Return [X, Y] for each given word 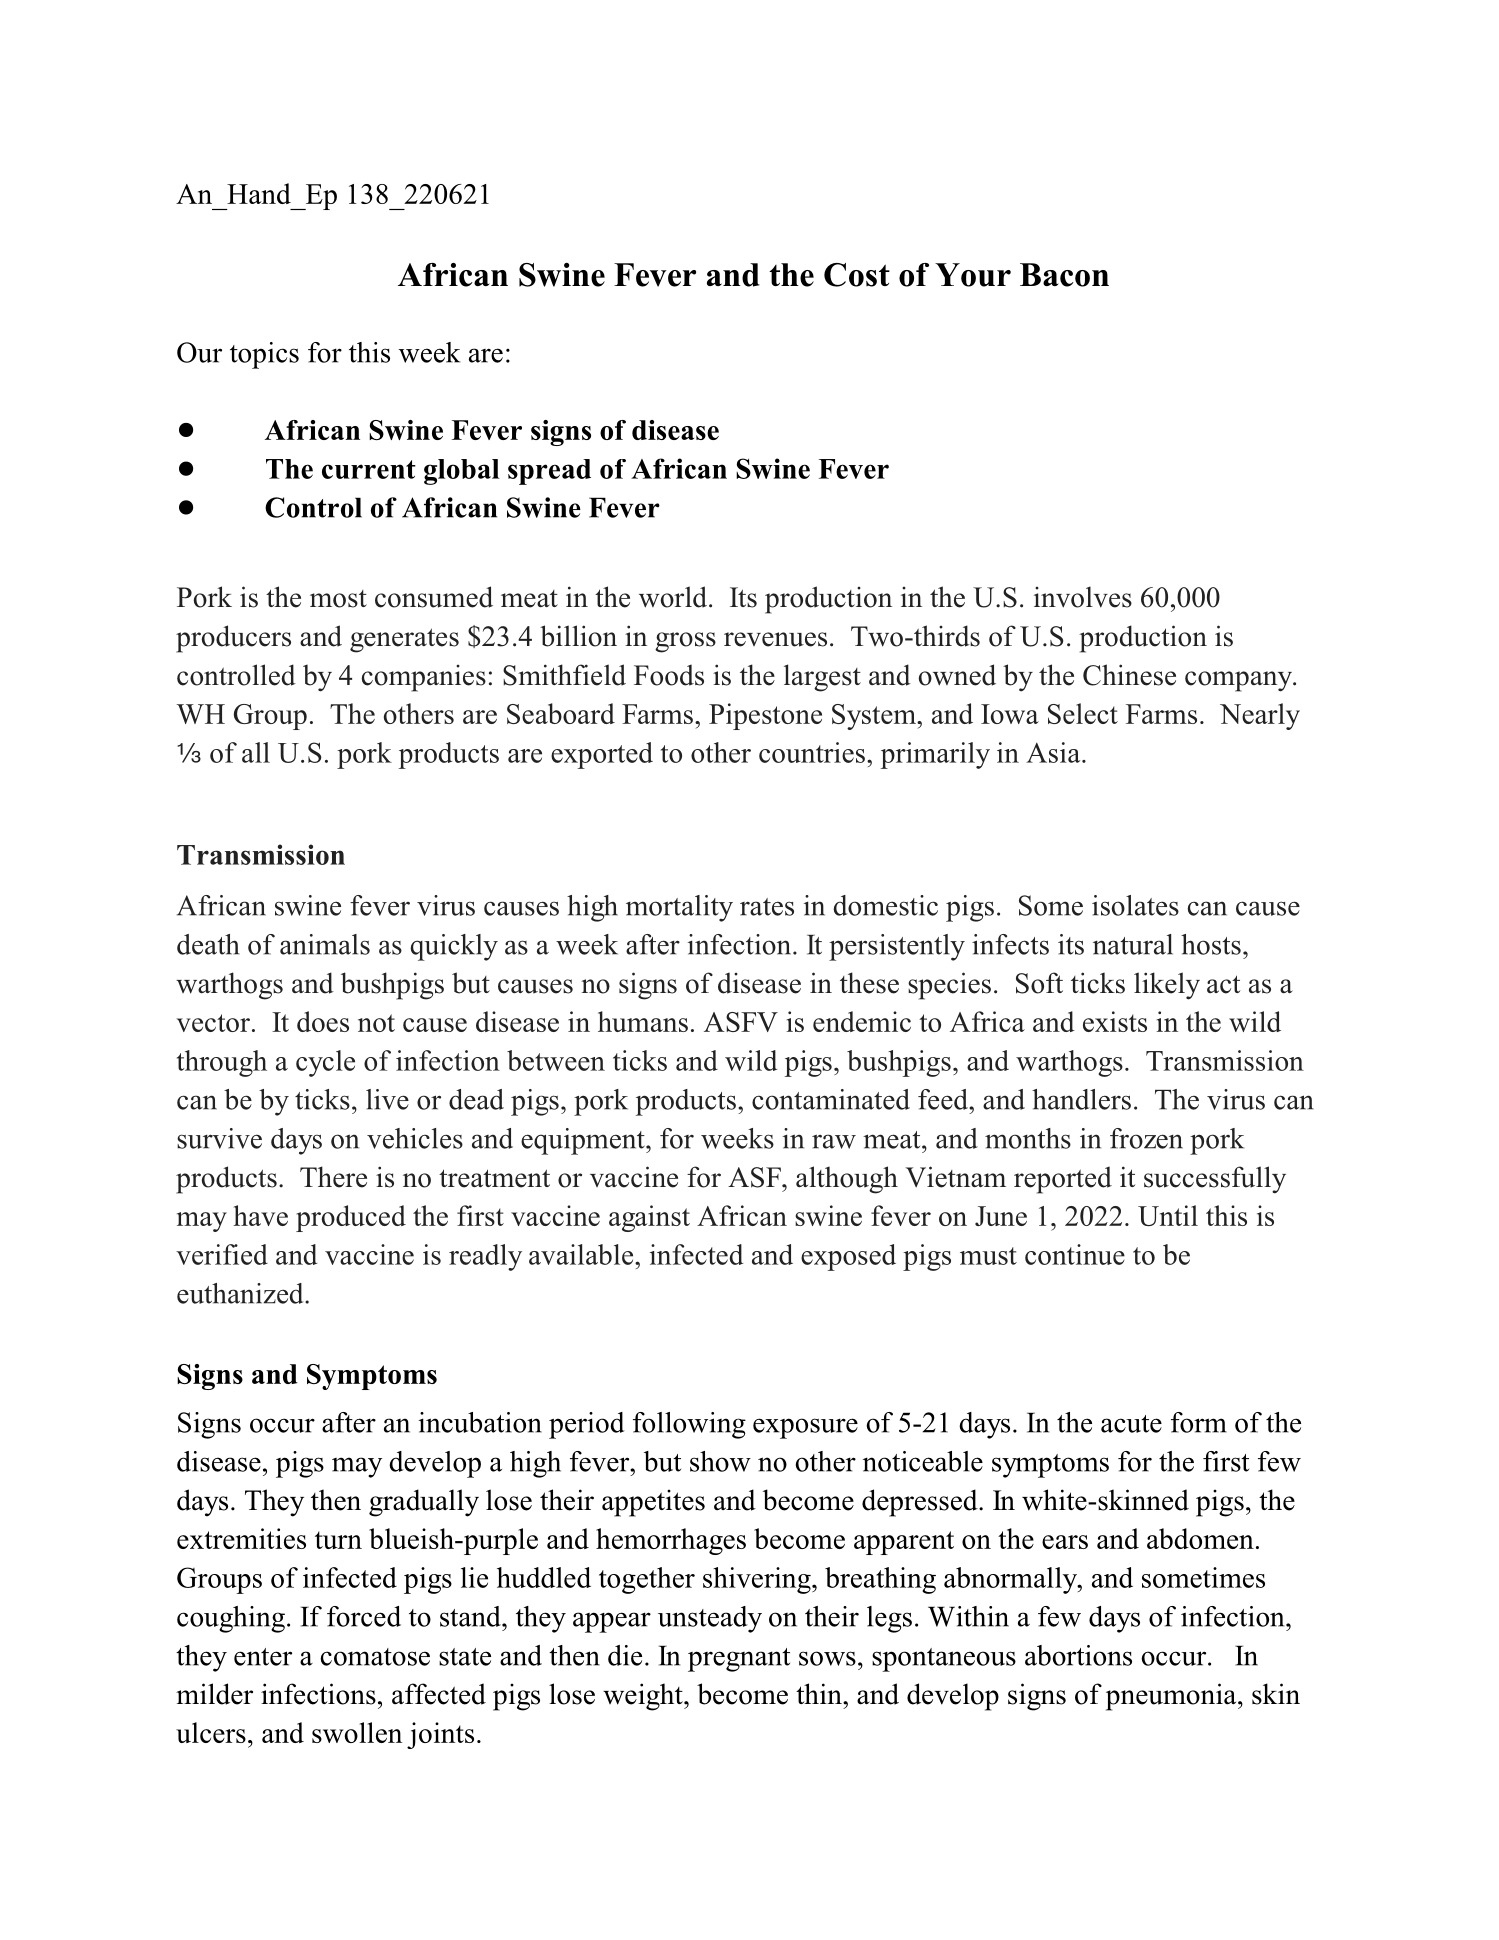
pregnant [739, 1660]
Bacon [1064, 275]
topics [264, 355]
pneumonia [1172, 1697]
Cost [857, 275]
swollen [357, 1732]
